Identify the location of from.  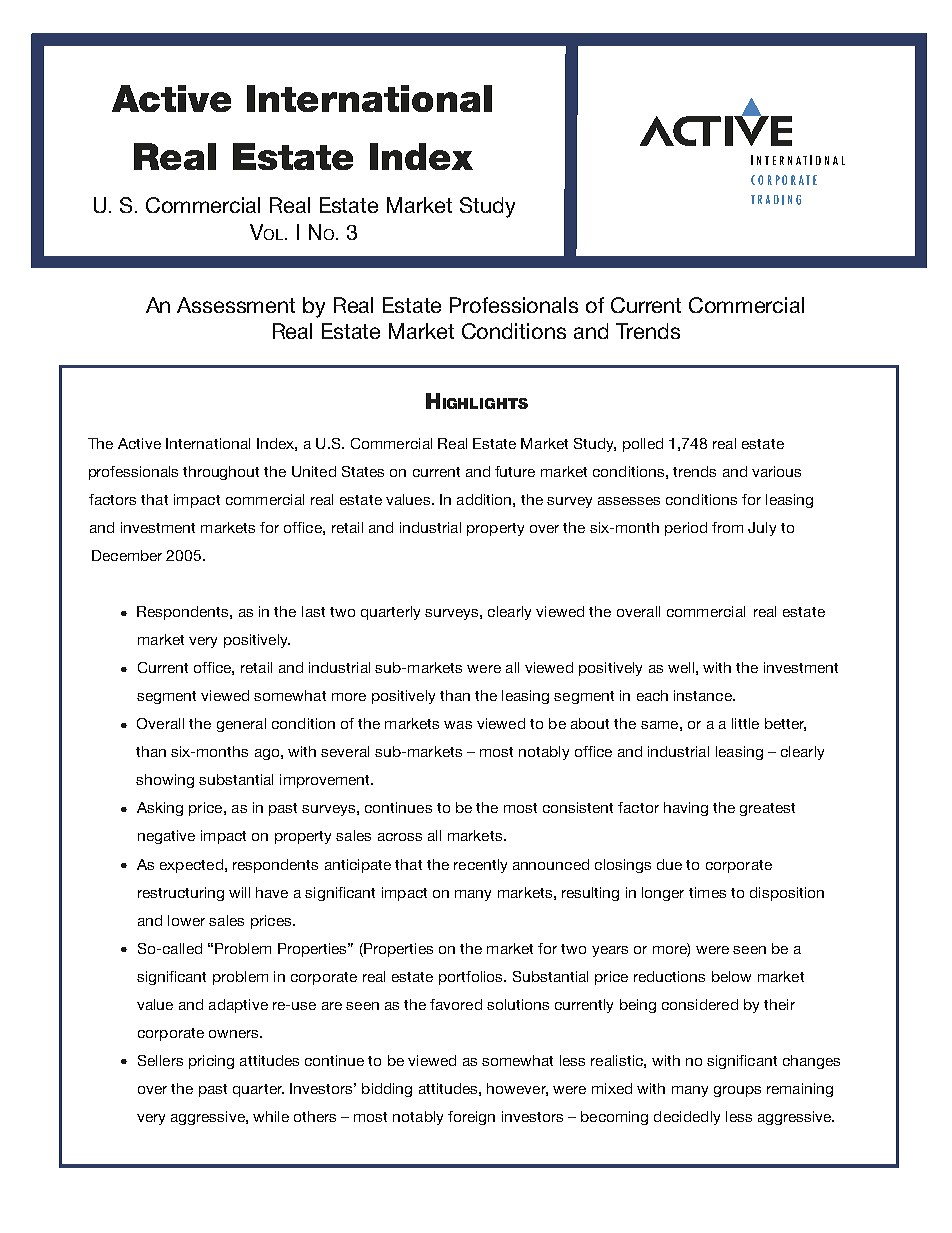
(727, 527).
